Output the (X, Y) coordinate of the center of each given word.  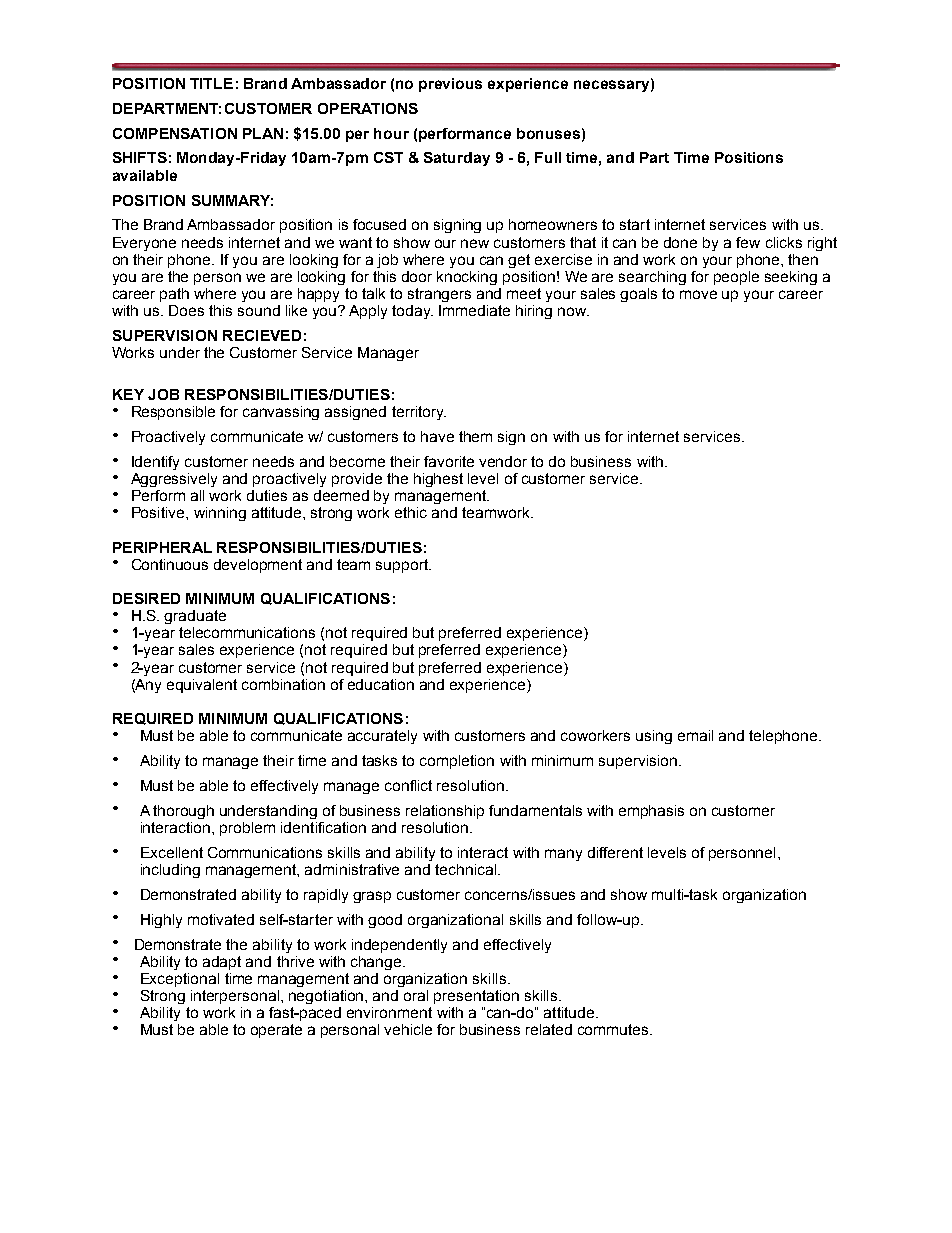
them (475, 436)
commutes (614, 1029)
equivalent (202, 686)
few (748, 242)
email (695, 735)
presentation (476, 997)
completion (457, 762)
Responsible (173, 413)
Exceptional (180, 980)
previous (450, 85)
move (698, 294)
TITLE (211, 83)
